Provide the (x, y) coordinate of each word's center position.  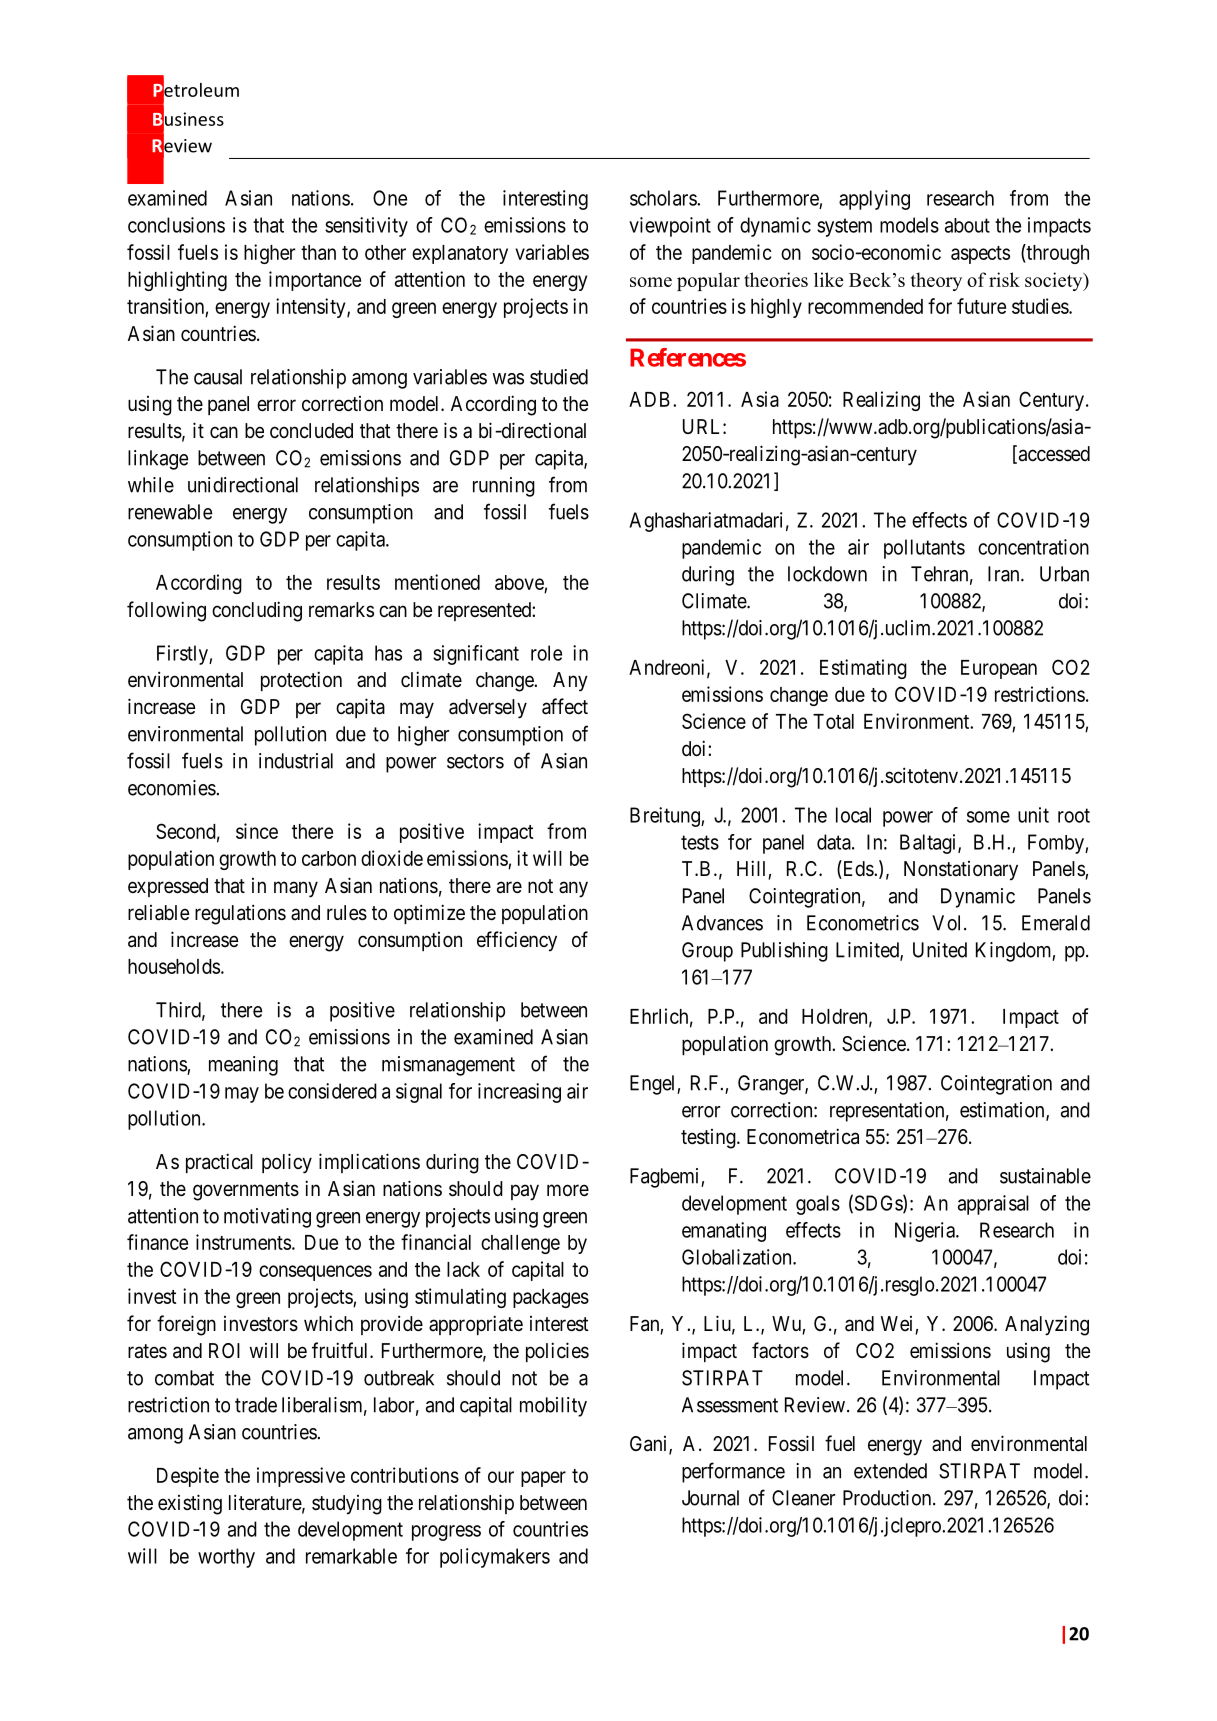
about (967, 225)
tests (700, 842)
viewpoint (670, 227)
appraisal (993, 1205)
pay (525, 1192)
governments (246, 1191)
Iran (1005, 574)
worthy (226, 1558)
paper (543, 1479)
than (318, 252)
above (520, 584)
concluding (257, 611)
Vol (948, 923)
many (296, 889)
